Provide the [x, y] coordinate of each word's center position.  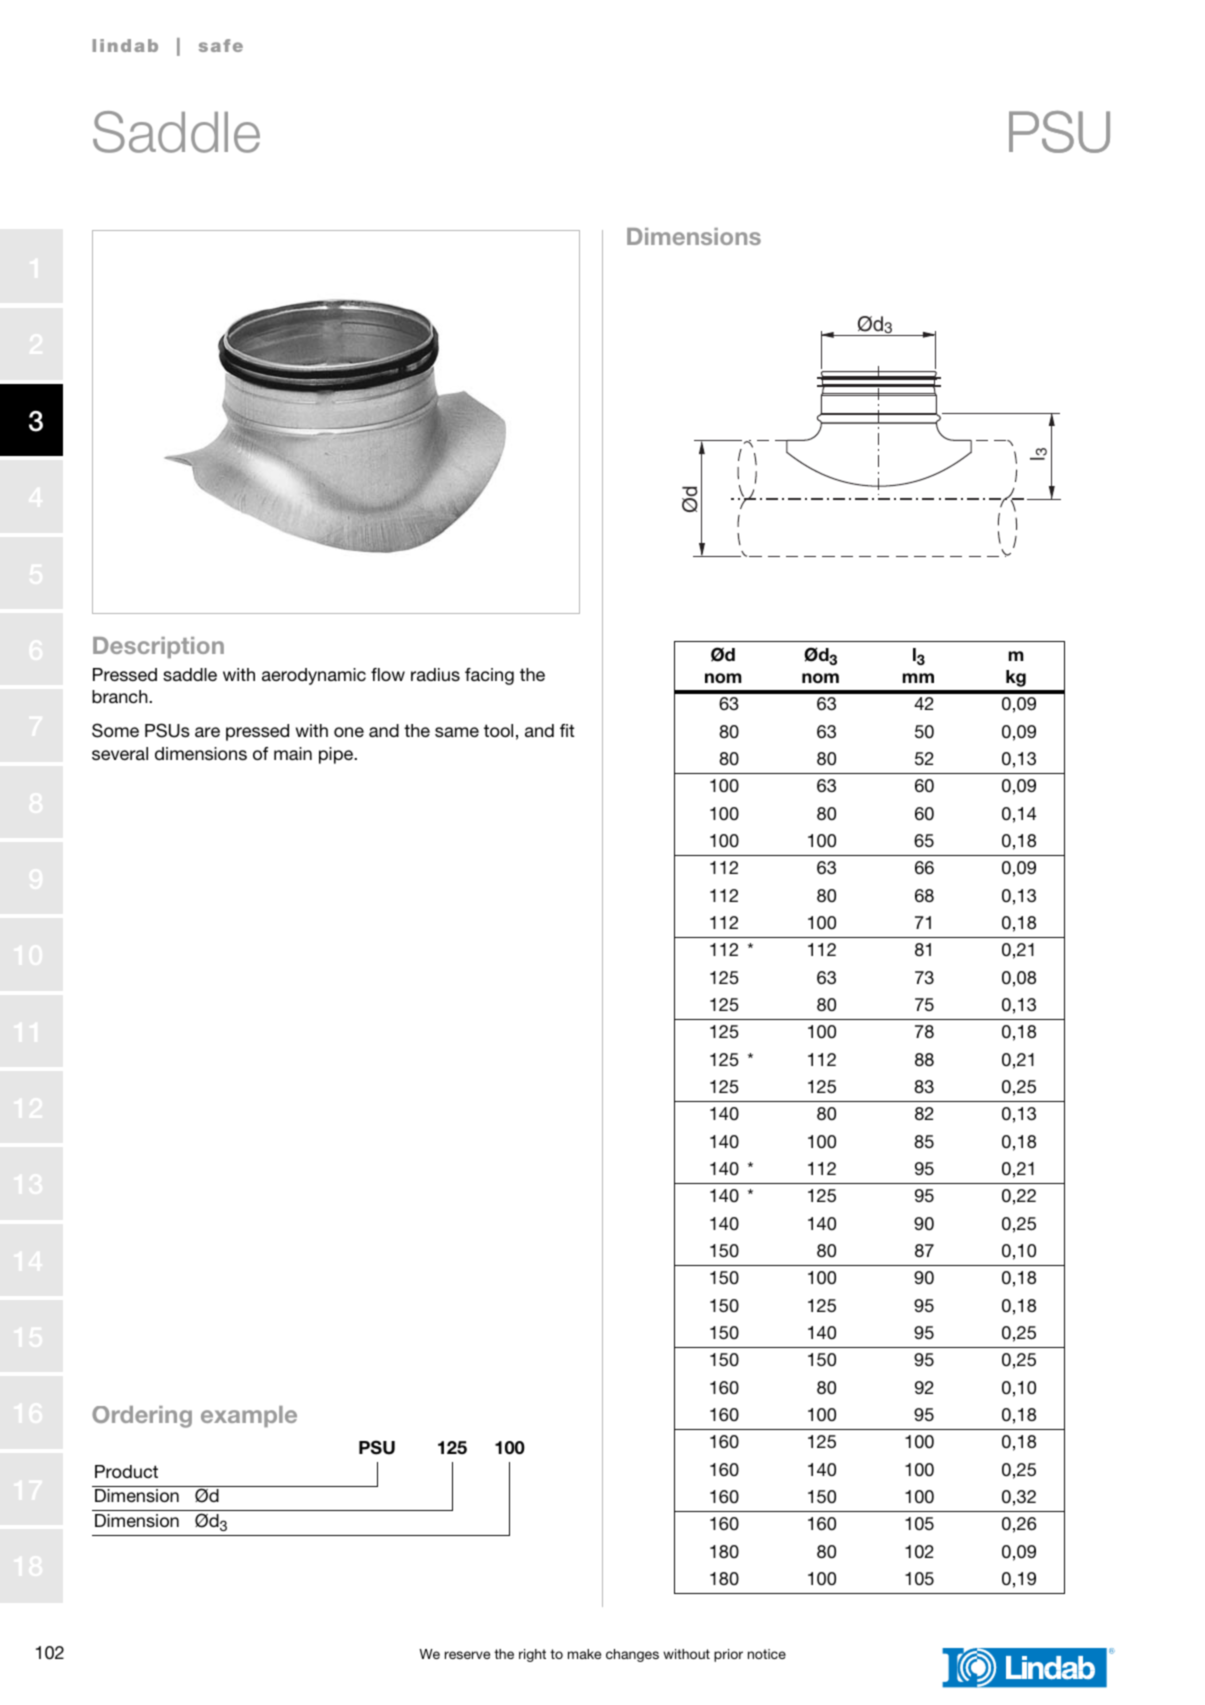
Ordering [142, 1417]
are [207, 732]
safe [221, 45]
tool [498, 730]
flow [388, 674]
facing [489, 676]
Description [158, 647]
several [120, 753]
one [349, 732]
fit [567, 730]
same [457, 732]
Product [126, 1471]
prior [728, 1655]
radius [435, 675]
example [249, 1416]
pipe [337, 755]
